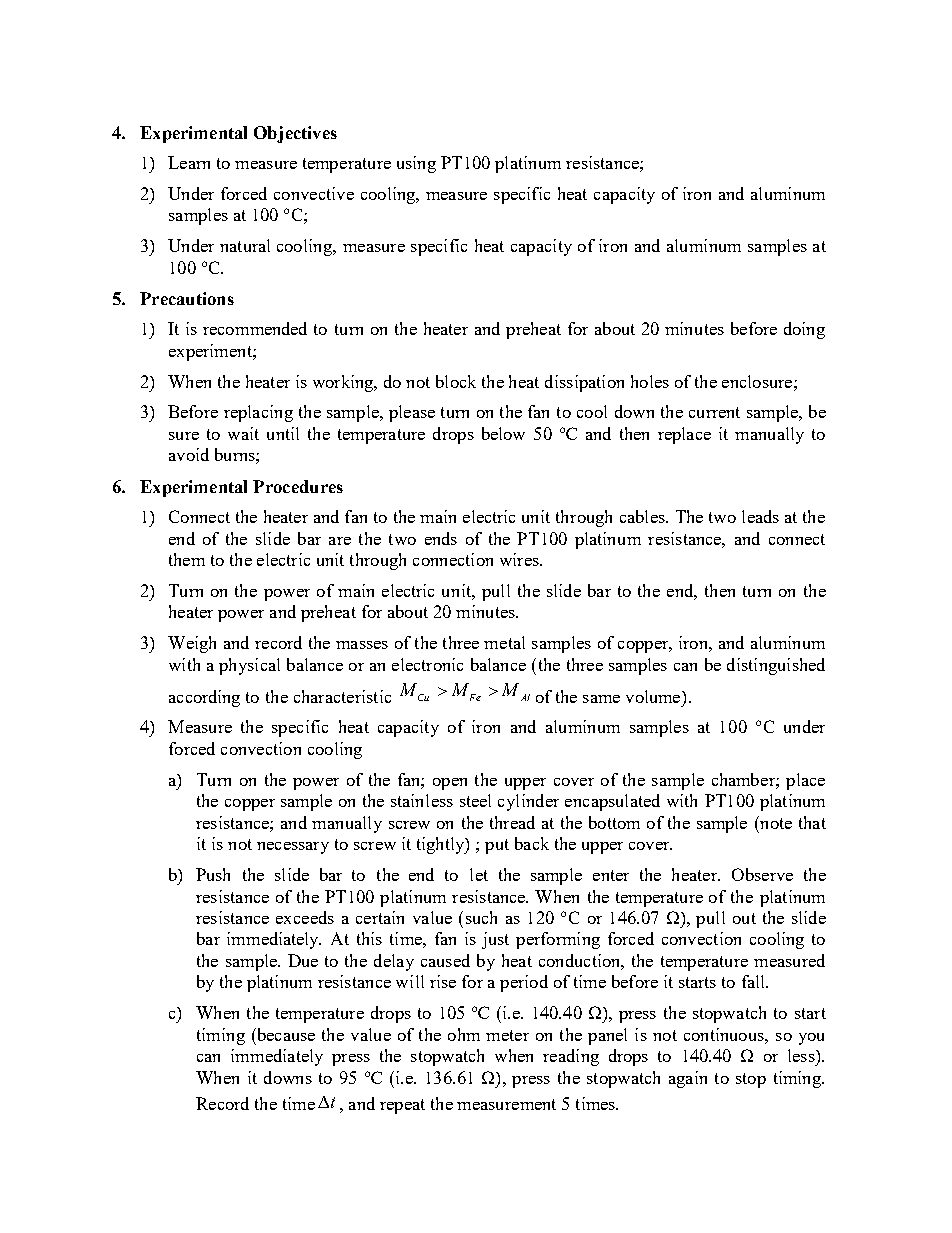  Describe the element at coordinates (507, 1035) in the page. I see `meter` at that location.
